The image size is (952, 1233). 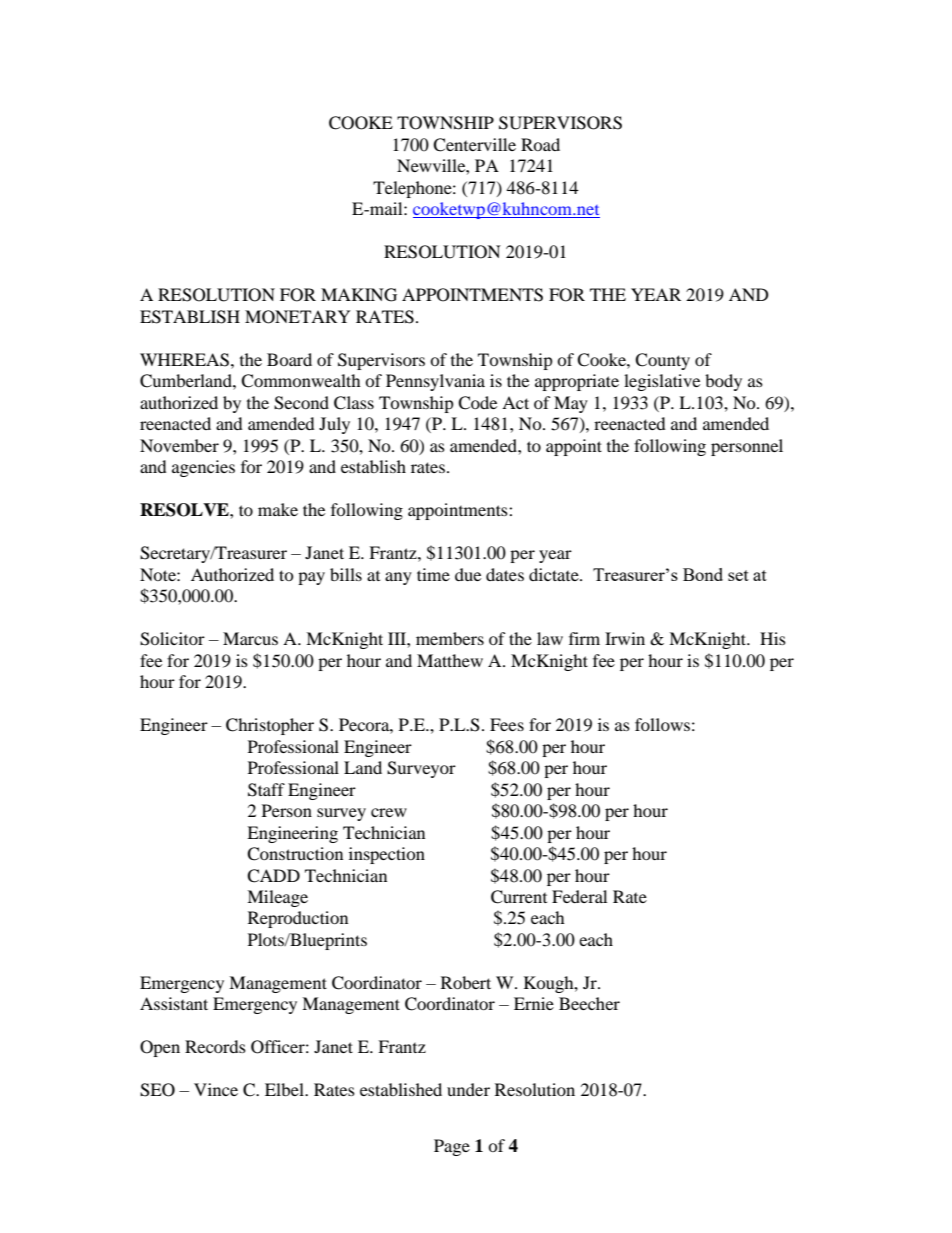 I want to click on Vince, so click(x=216, y=1089).
